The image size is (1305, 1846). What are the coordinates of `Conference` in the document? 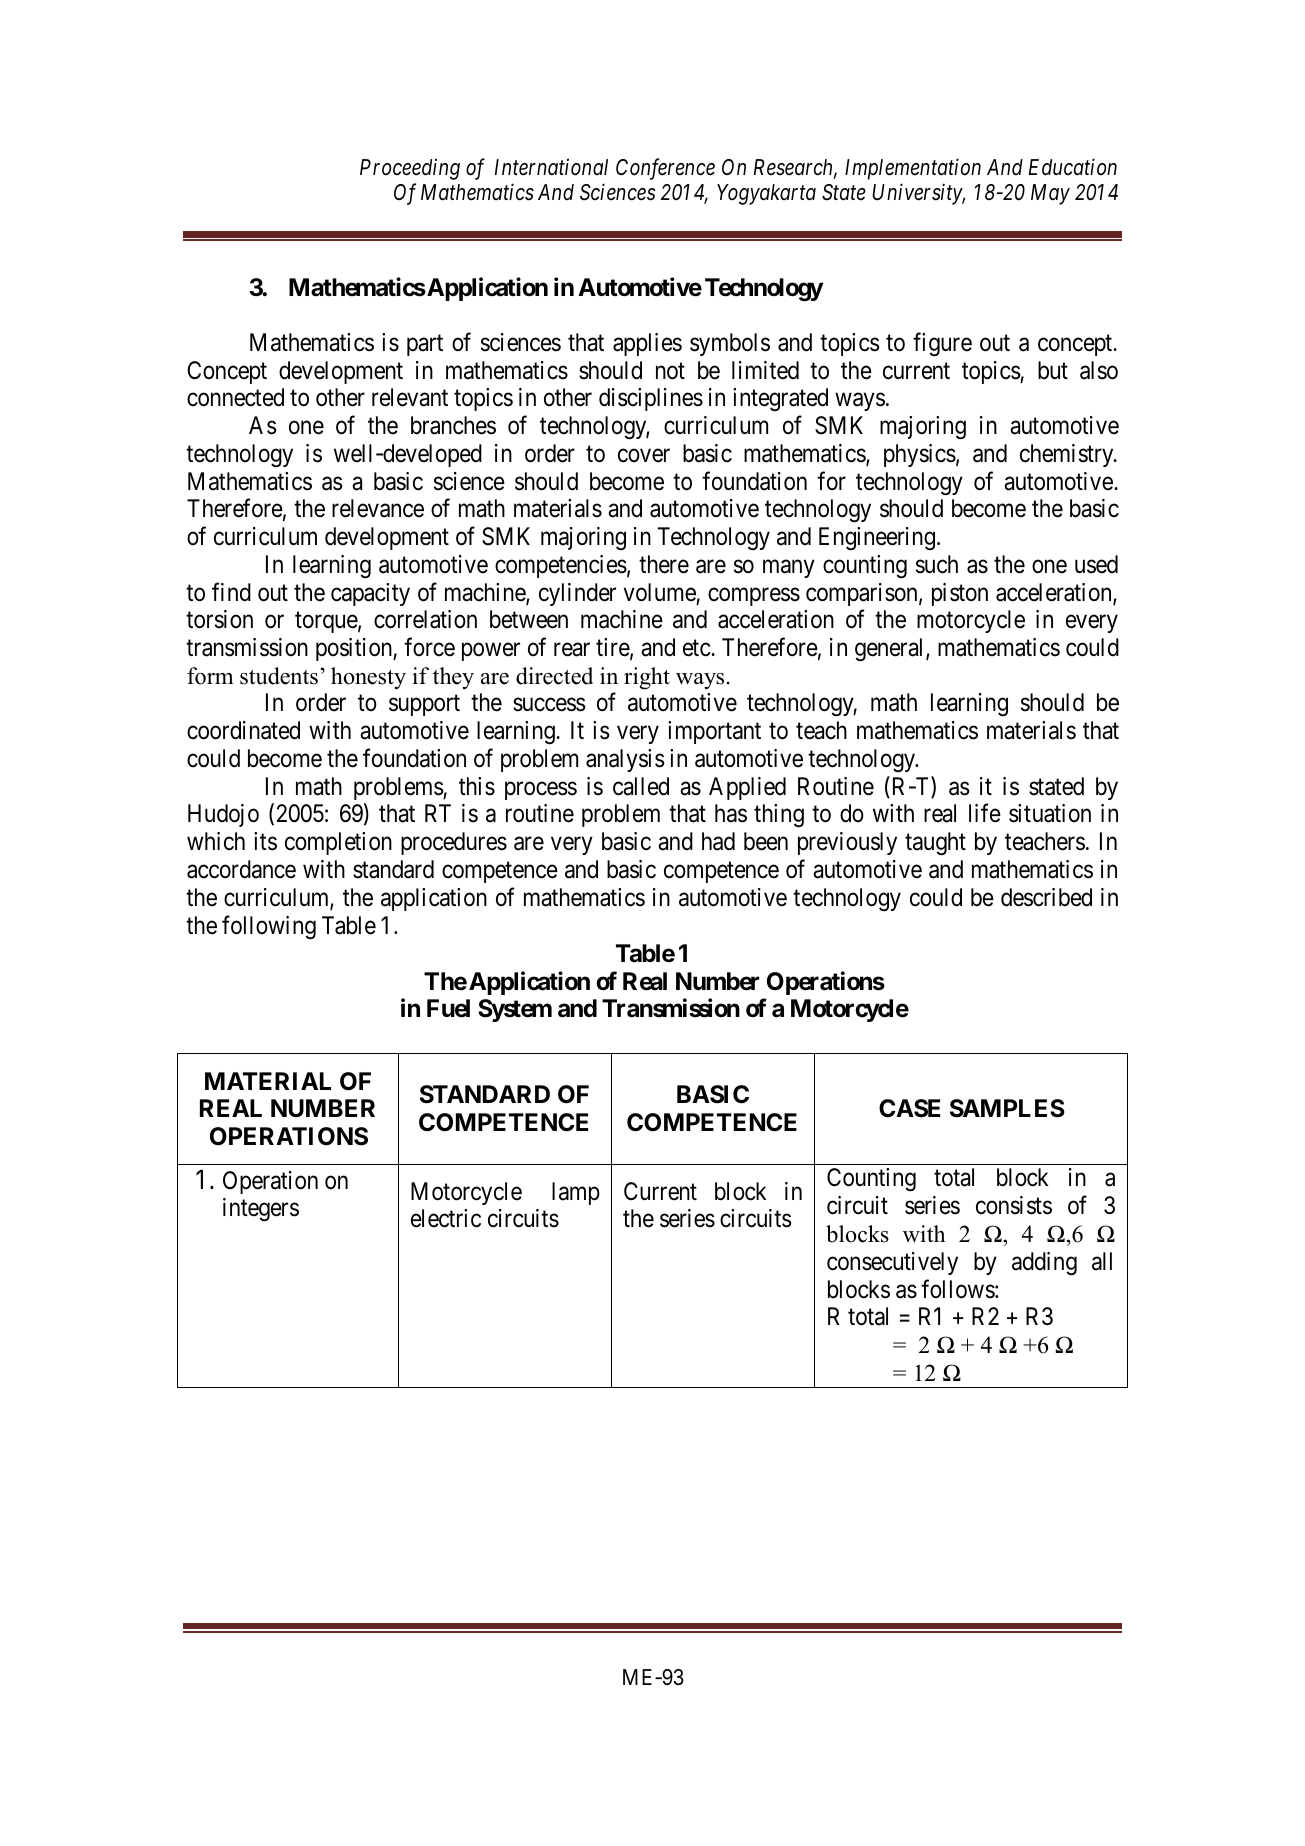 It's located at (665, 169).
